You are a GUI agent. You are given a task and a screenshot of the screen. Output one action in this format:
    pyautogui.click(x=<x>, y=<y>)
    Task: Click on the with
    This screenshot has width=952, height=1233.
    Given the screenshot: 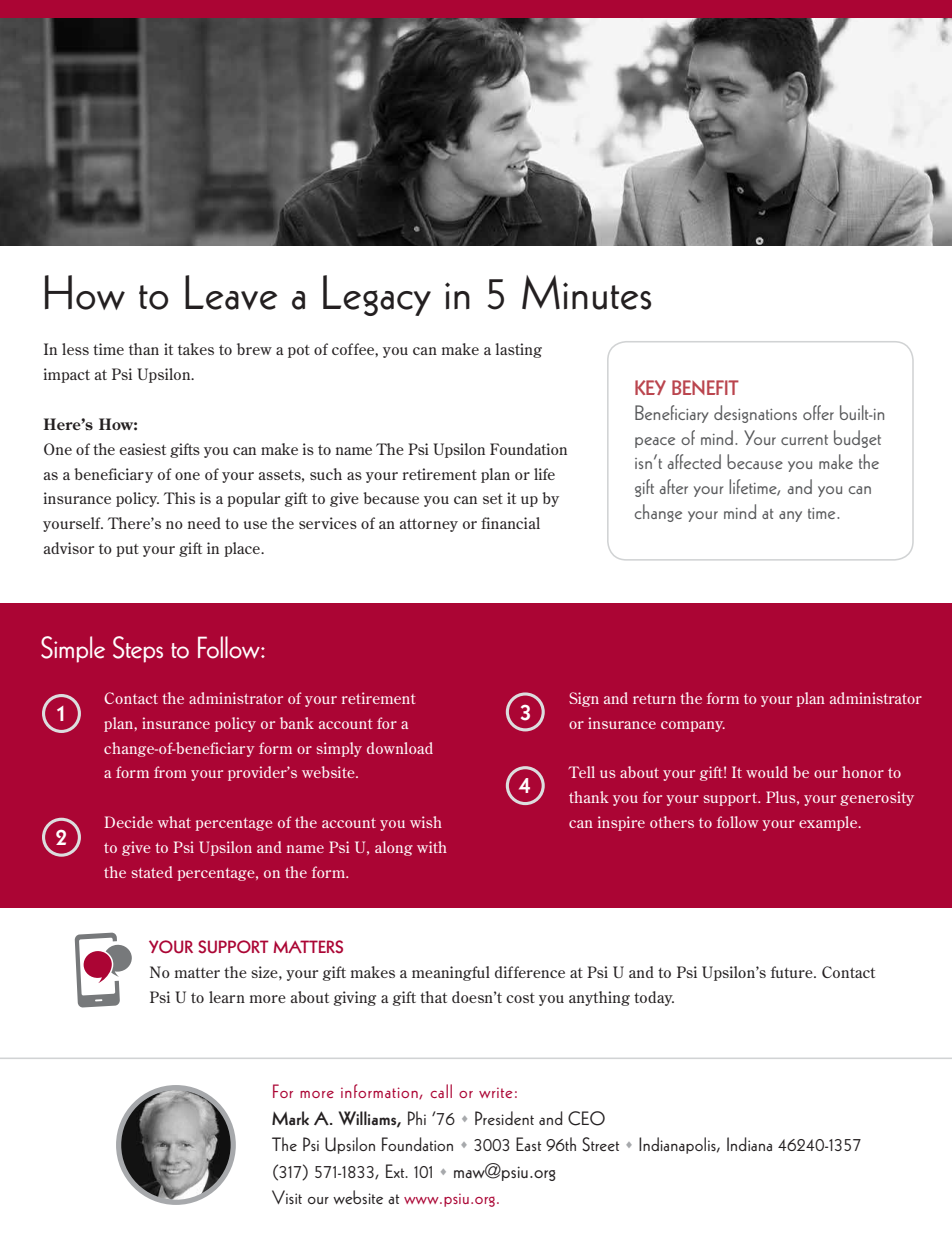 What is the action you would take?
    pyautogui.click(x=432, y=847)
